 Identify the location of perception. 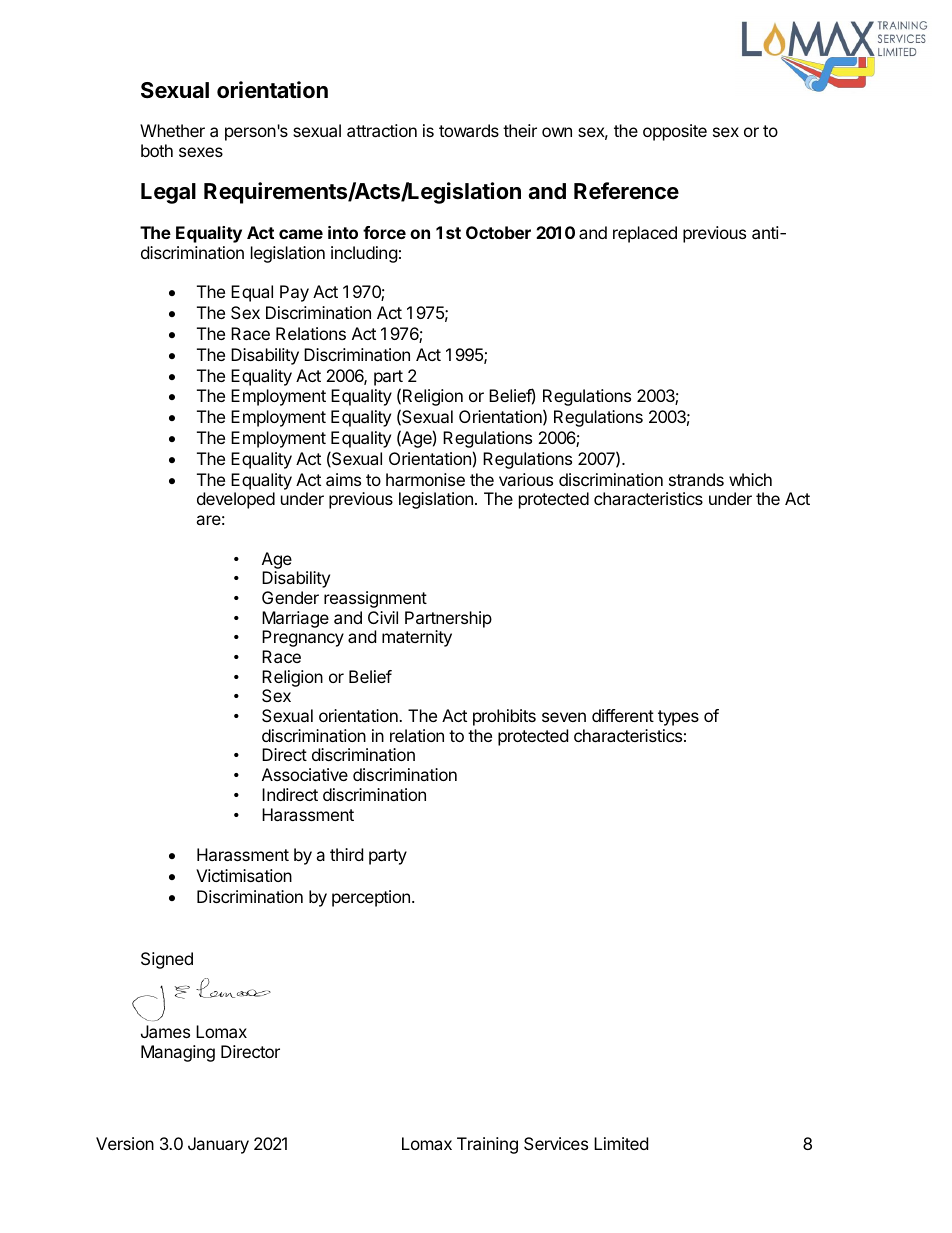
(371, 898).
